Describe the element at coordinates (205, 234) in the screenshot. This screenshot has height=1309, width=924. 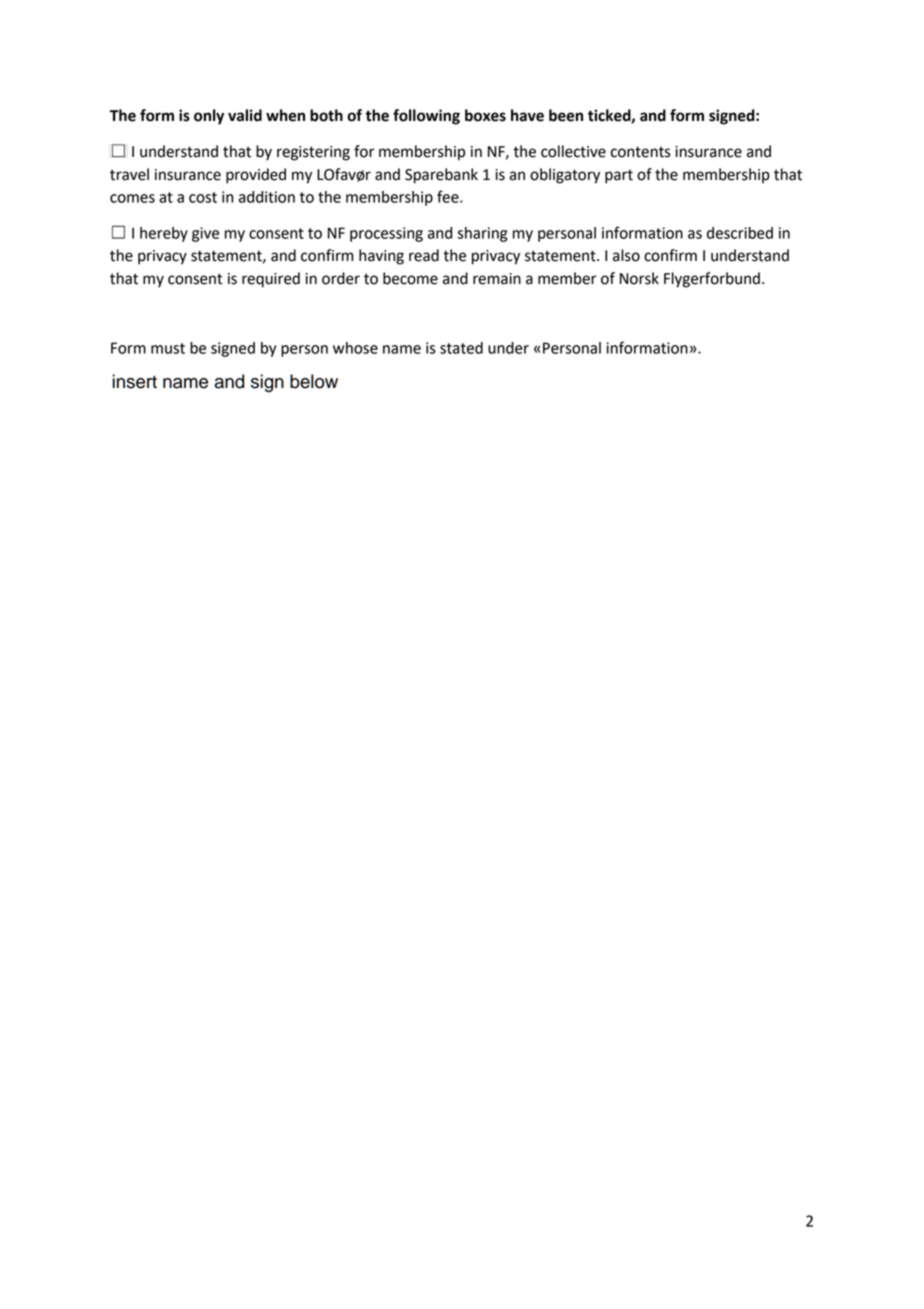
I see `give` at that location.
